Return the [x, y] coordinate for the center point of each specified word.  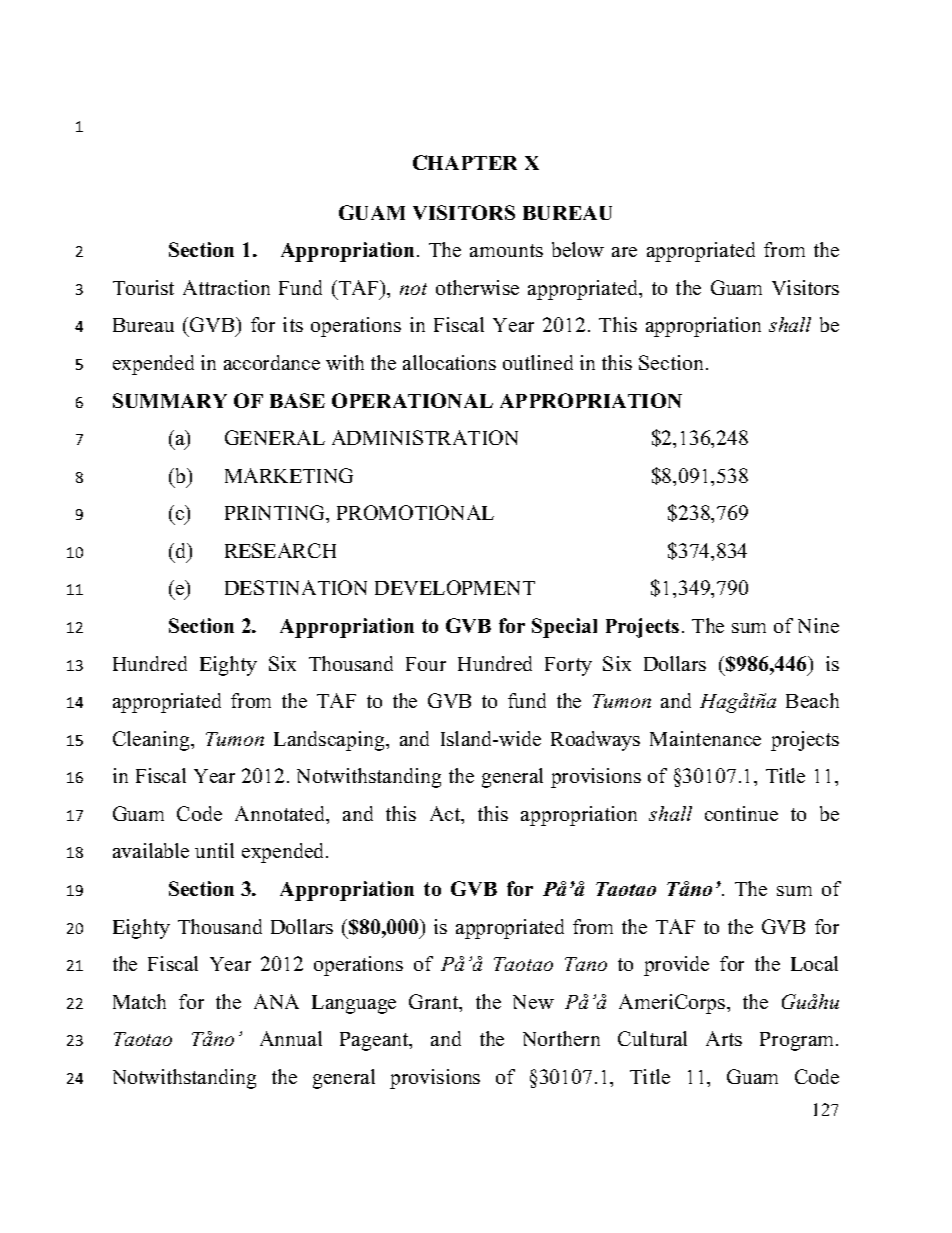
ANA [276, 1001]
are [624, 252]
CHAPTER [465, 162]
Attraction [226, 287]
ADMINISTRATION [425, 437]
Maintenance [705, 738]
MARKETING [289, 475]
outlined [538, 362]
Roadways [595, 741]
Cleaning [153, 741]
